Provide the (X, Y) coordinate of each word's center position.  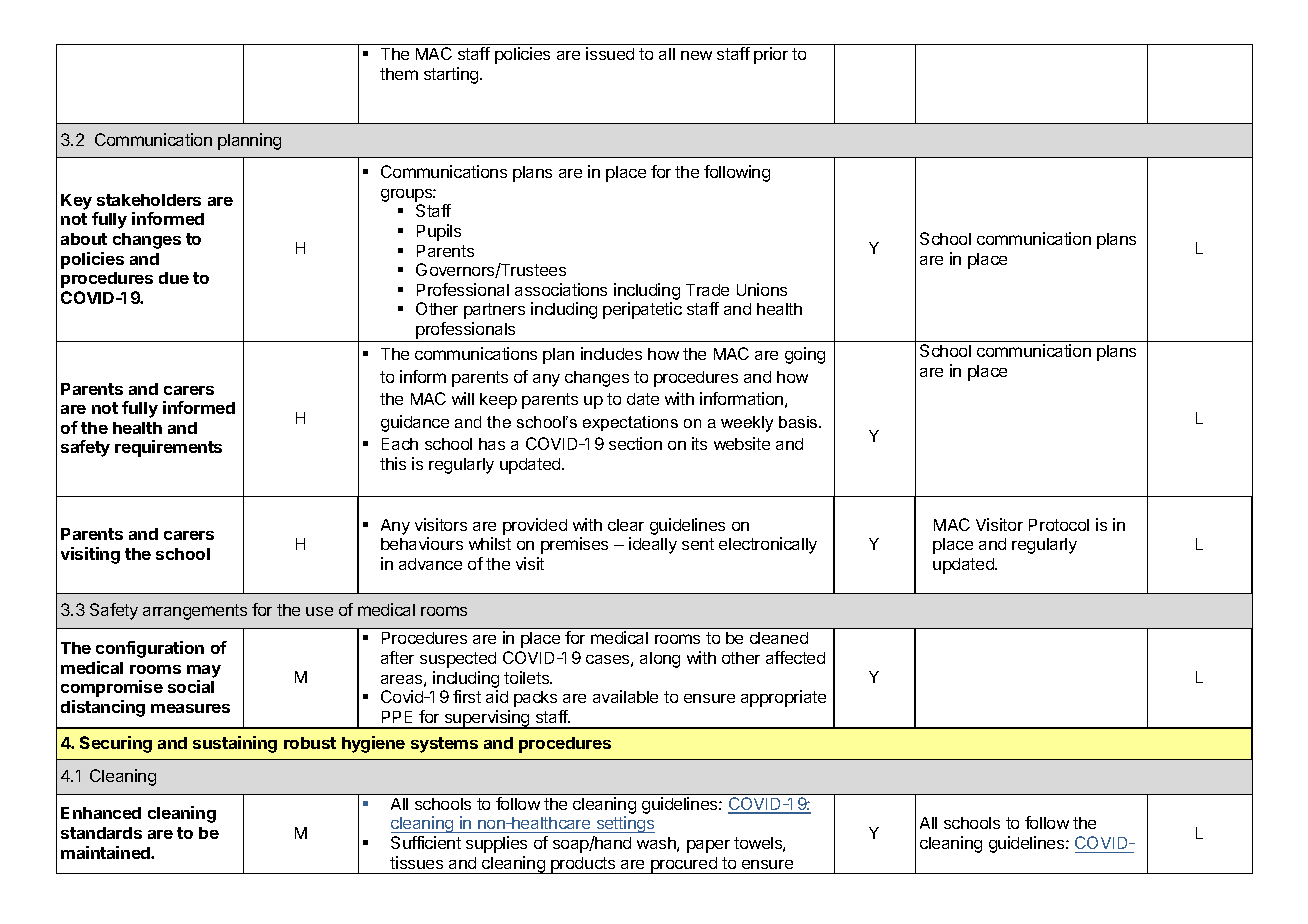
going (805, 355)
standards (101, 833)
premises (574, 545)
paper (708, 846)
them (399, 74)
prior (771, 55)
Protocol (1059, 525)
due (174, 278)
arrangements (195, 612)
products (583, 865)
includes (611, 353)
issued (610, 53)
